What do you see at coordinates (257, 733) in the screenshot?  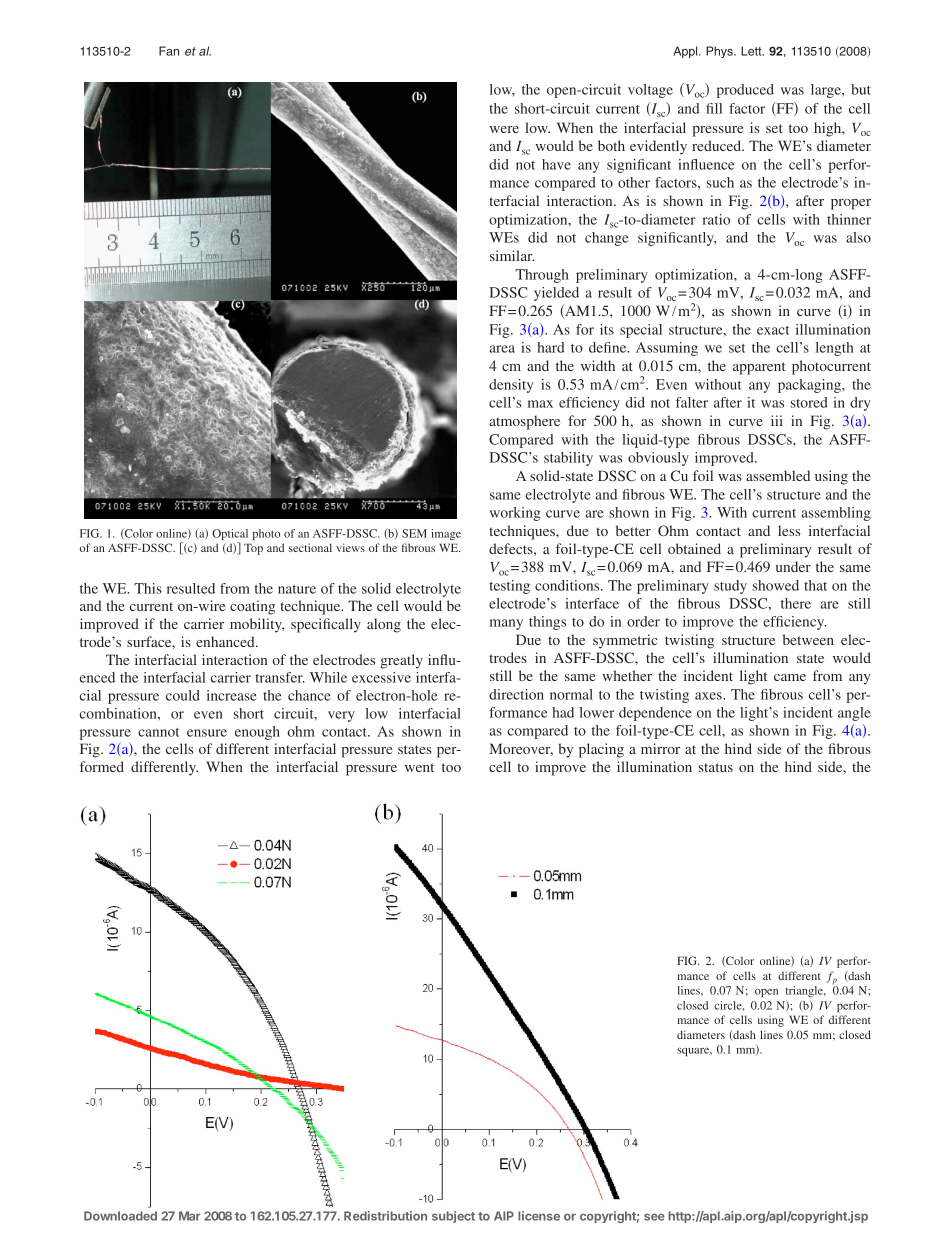 I see `enough` at bounding box center [257, 733].
